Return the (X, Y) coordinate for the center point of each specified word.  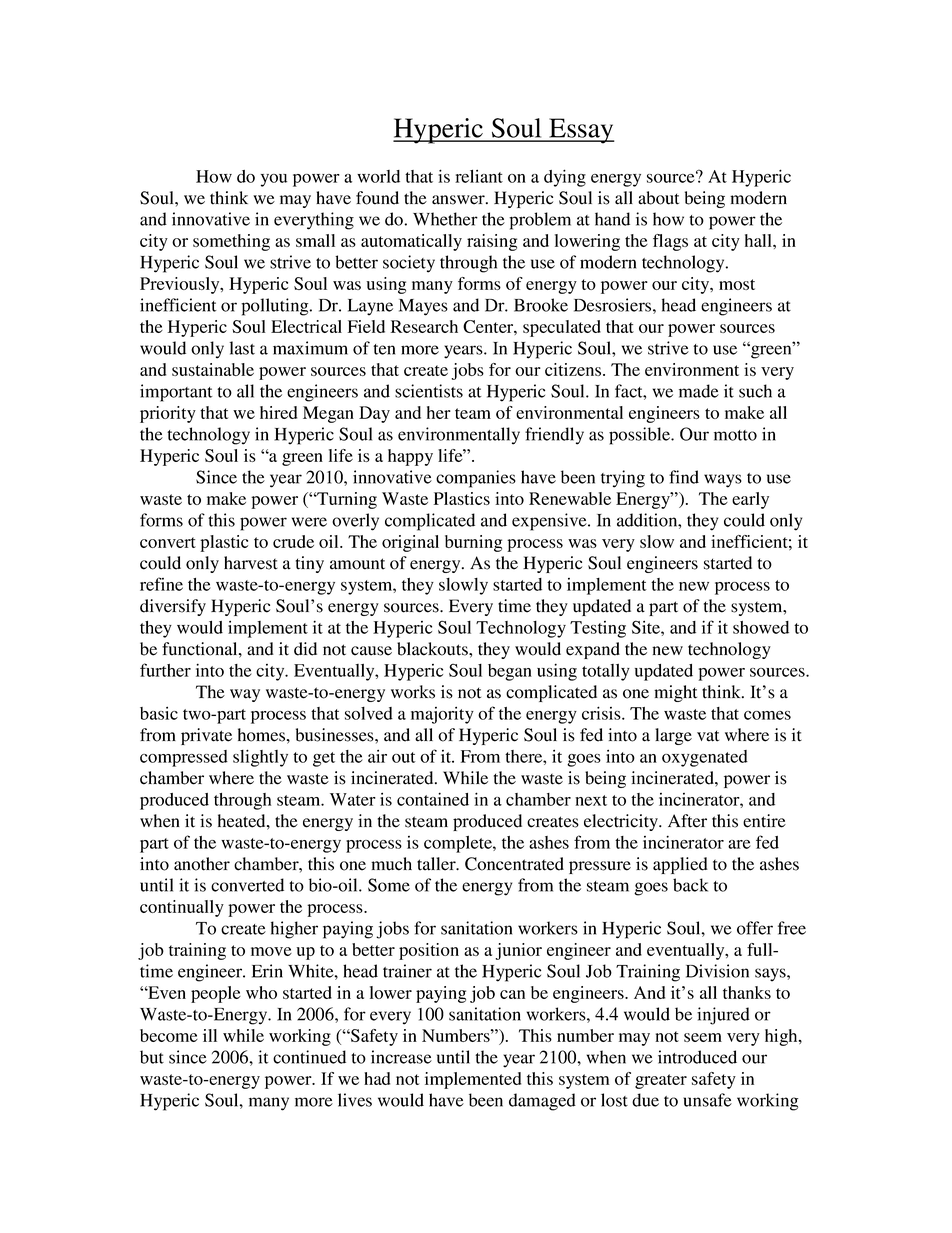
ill (210, 1035)
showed (761, 627)
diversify (173, 607)
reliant (479, 176)
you (274, 180)
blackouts (433, 649)
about (658, 198)
